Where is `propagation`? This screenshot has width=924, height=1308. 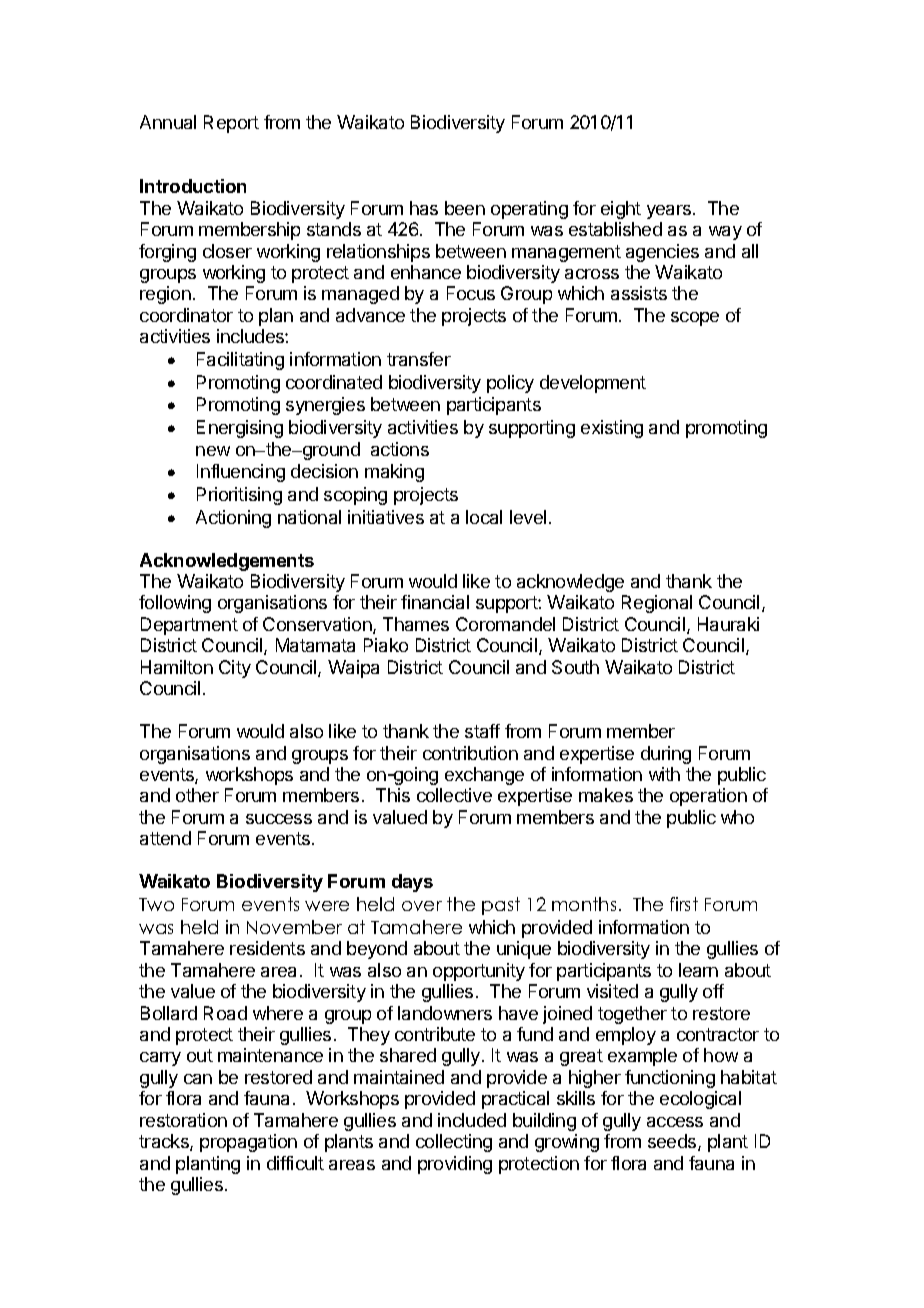 propagation is located at coordinates (248, 1143).
